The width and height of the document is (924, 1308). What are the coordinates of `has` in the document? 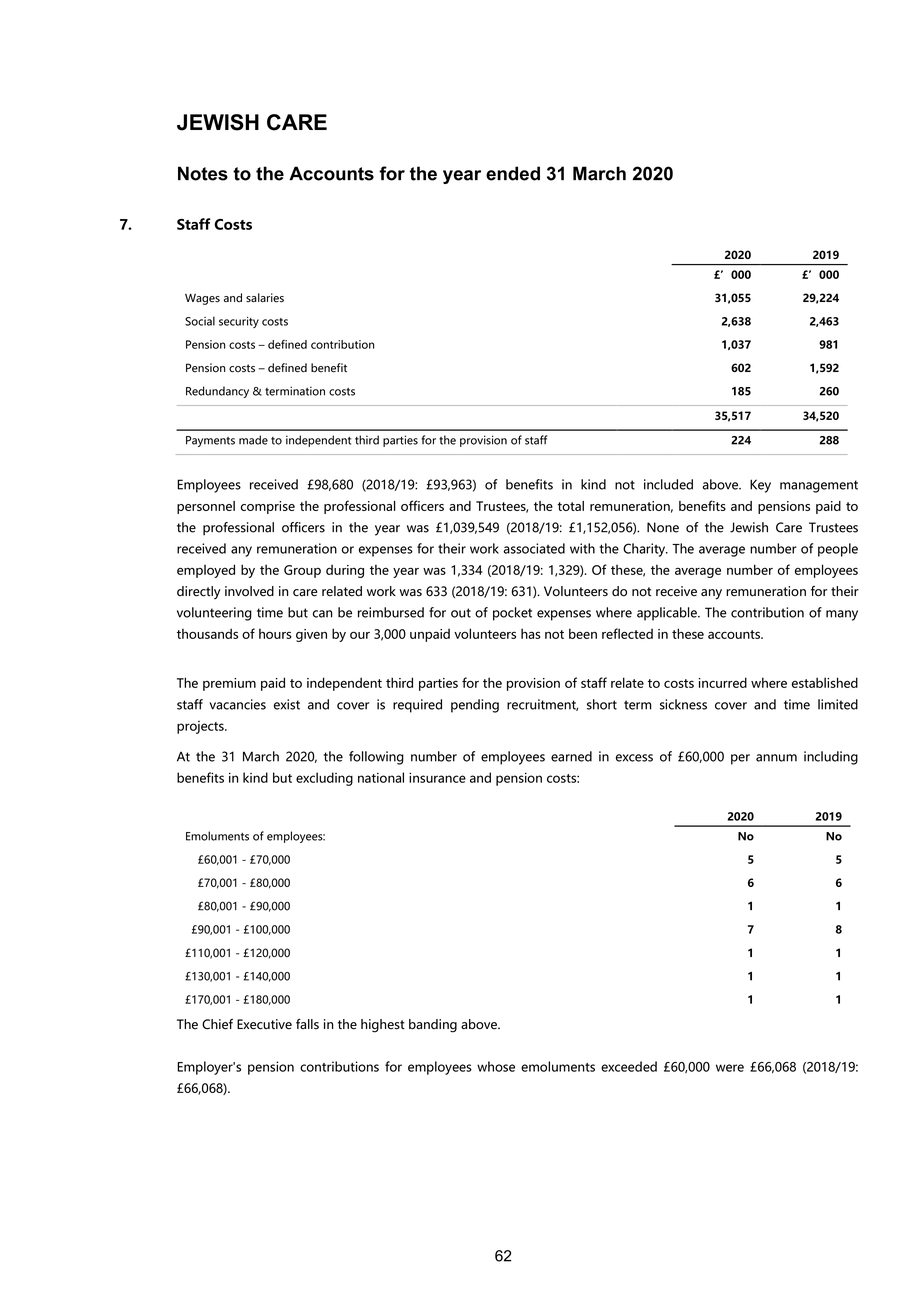 It's located at (531, 633).
